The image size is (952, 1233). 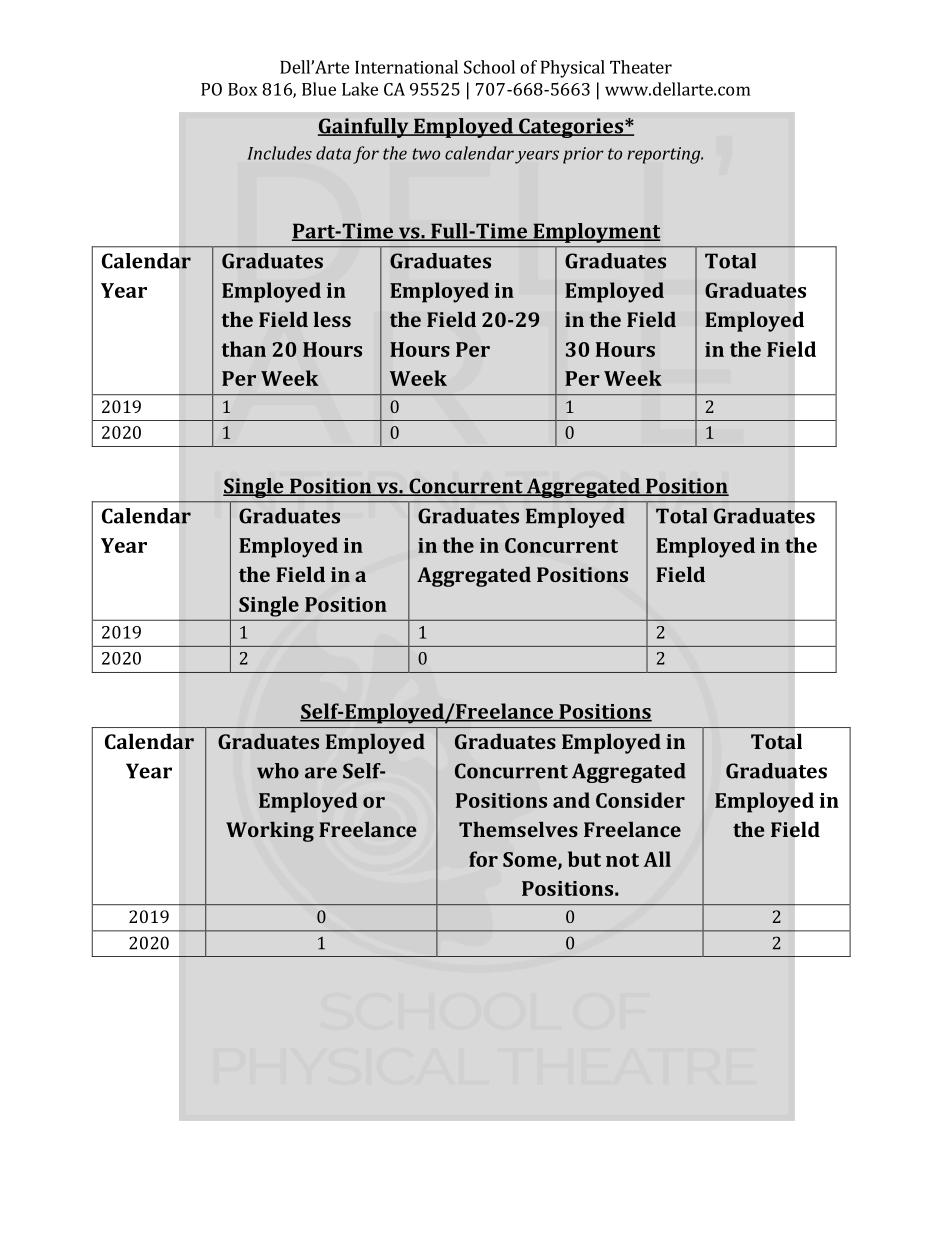 I want to click on than, so click(x=244, y=349).
